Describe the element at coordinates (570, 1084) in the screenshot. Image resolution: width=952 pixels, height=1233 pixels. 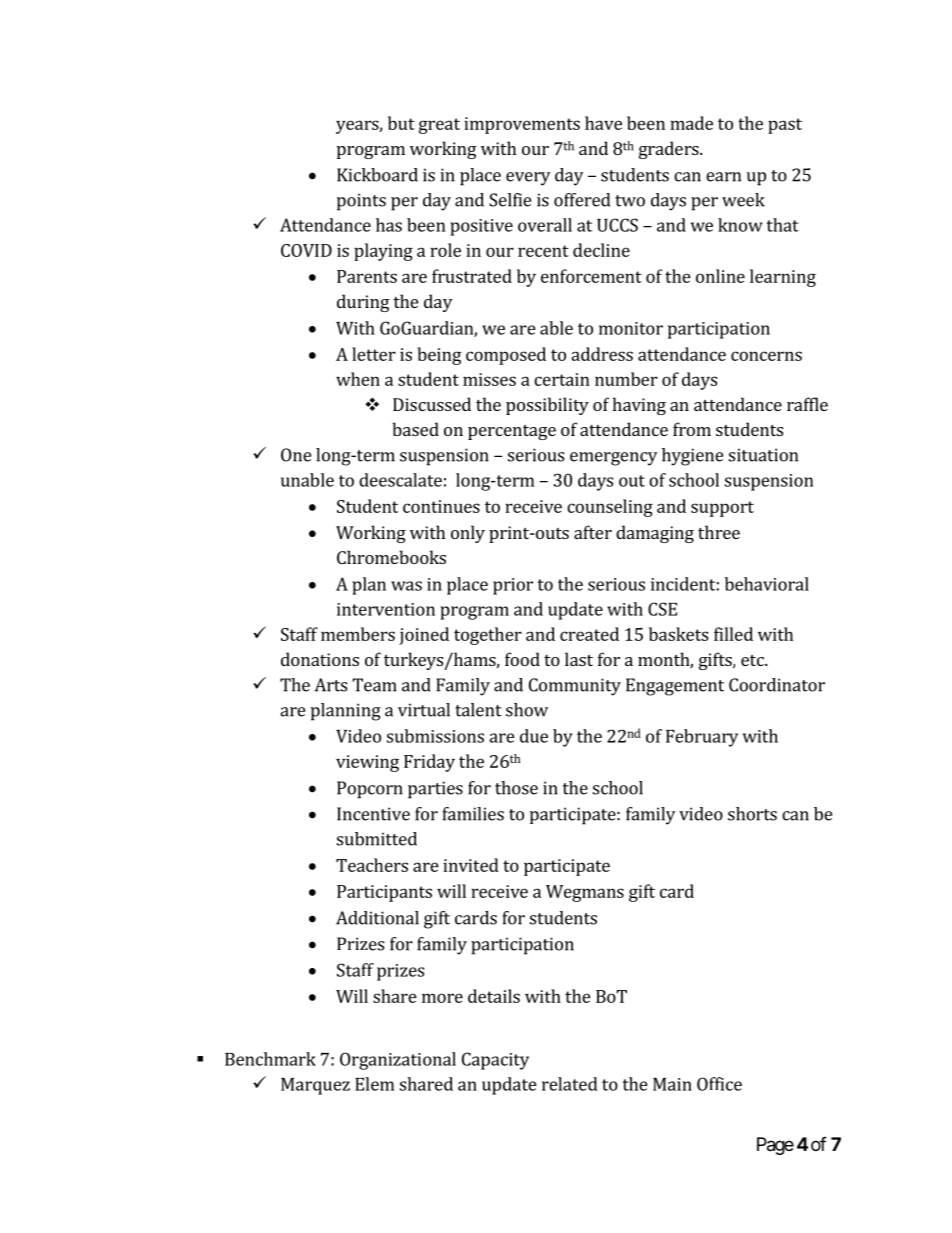
I see `related` at that location.
